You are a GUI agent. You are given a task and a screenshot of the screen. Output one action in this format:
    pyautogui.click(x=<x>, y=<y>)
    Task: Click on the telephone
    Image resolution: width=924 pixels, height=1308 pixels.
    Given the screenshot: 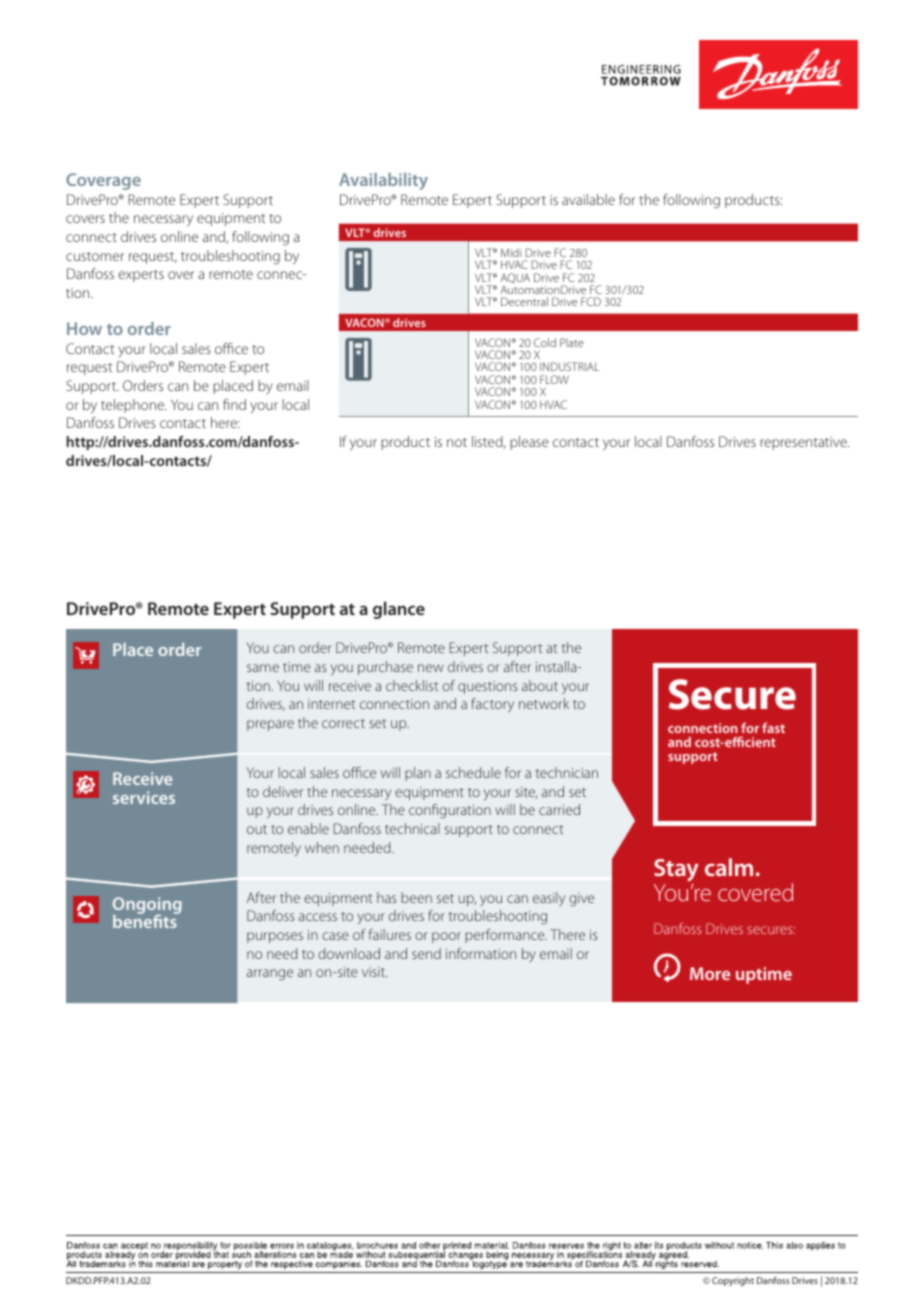 What is the action you would take?
    pyautogui.click(x=134, y=406)
